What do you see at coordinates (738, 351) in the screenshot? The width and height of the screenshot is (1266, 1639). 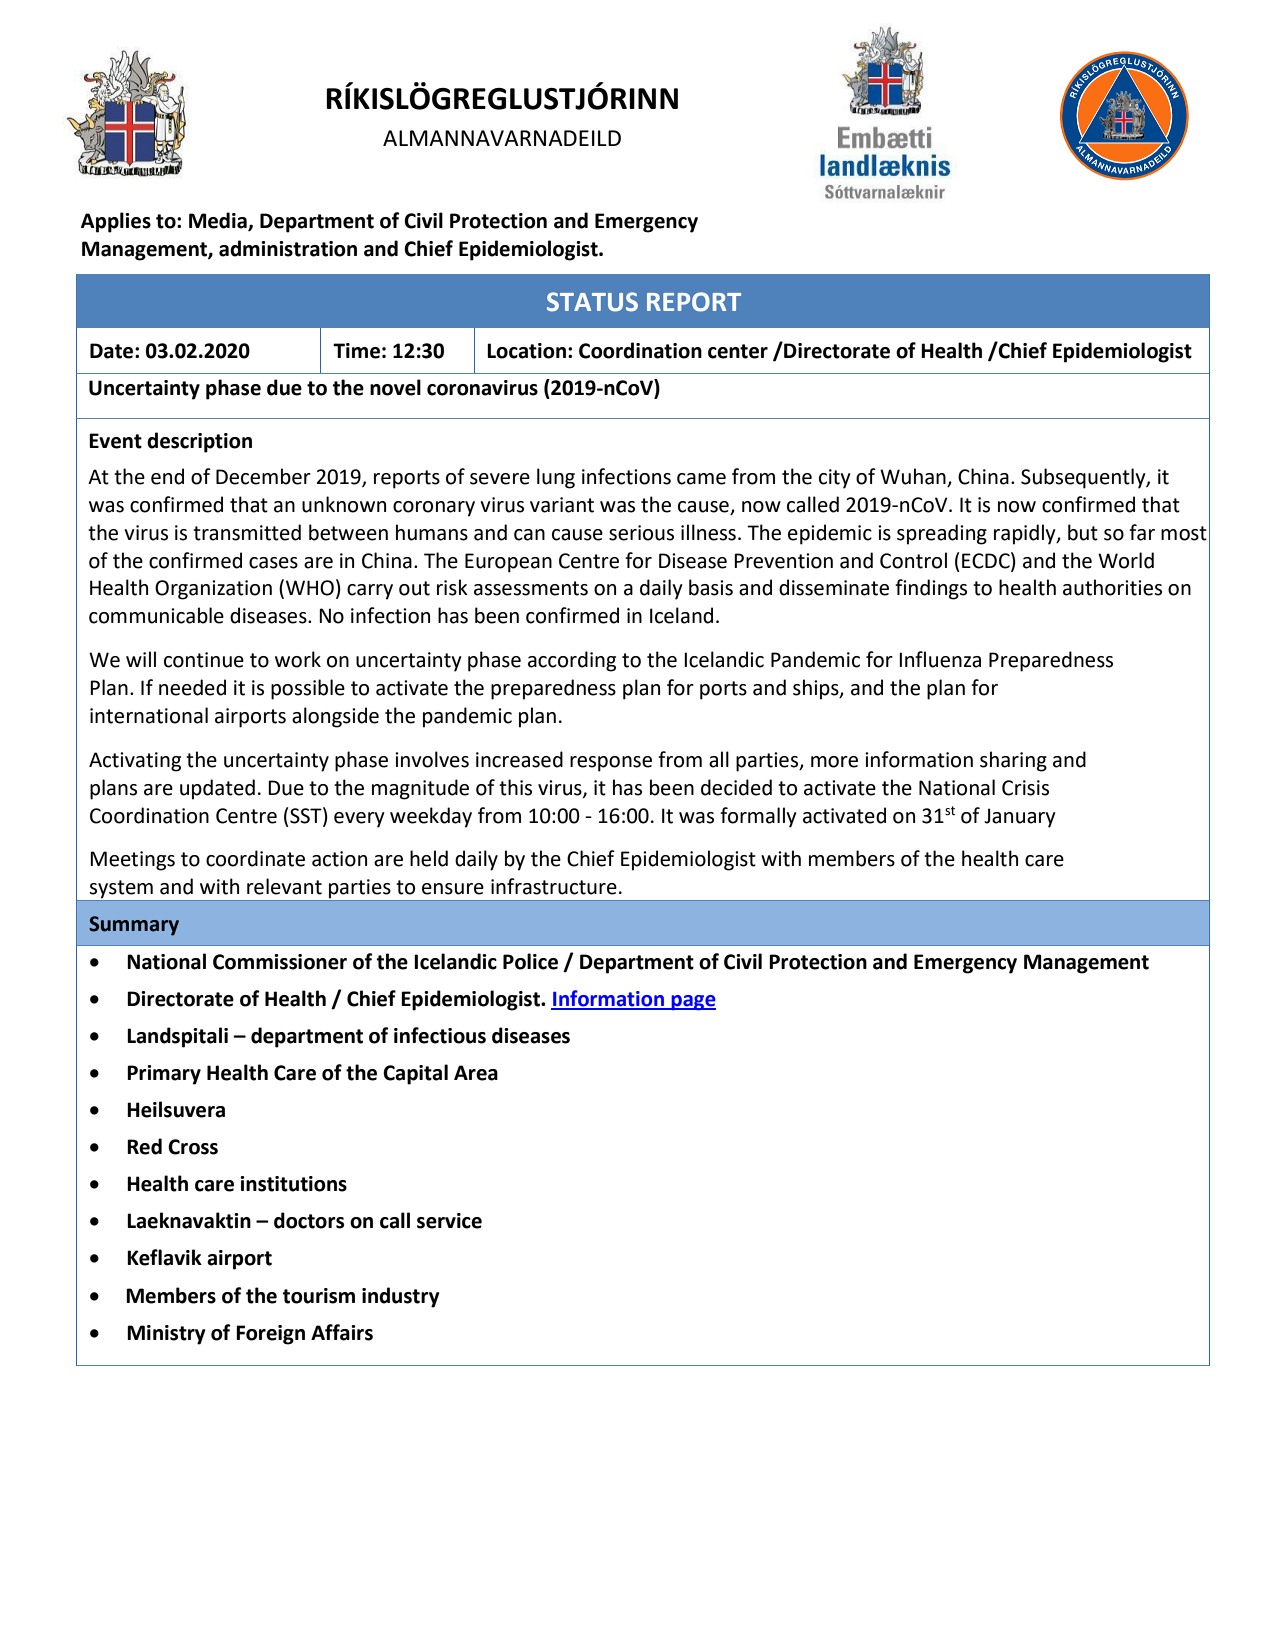 I see `center` at bounding box center [738, 351].
